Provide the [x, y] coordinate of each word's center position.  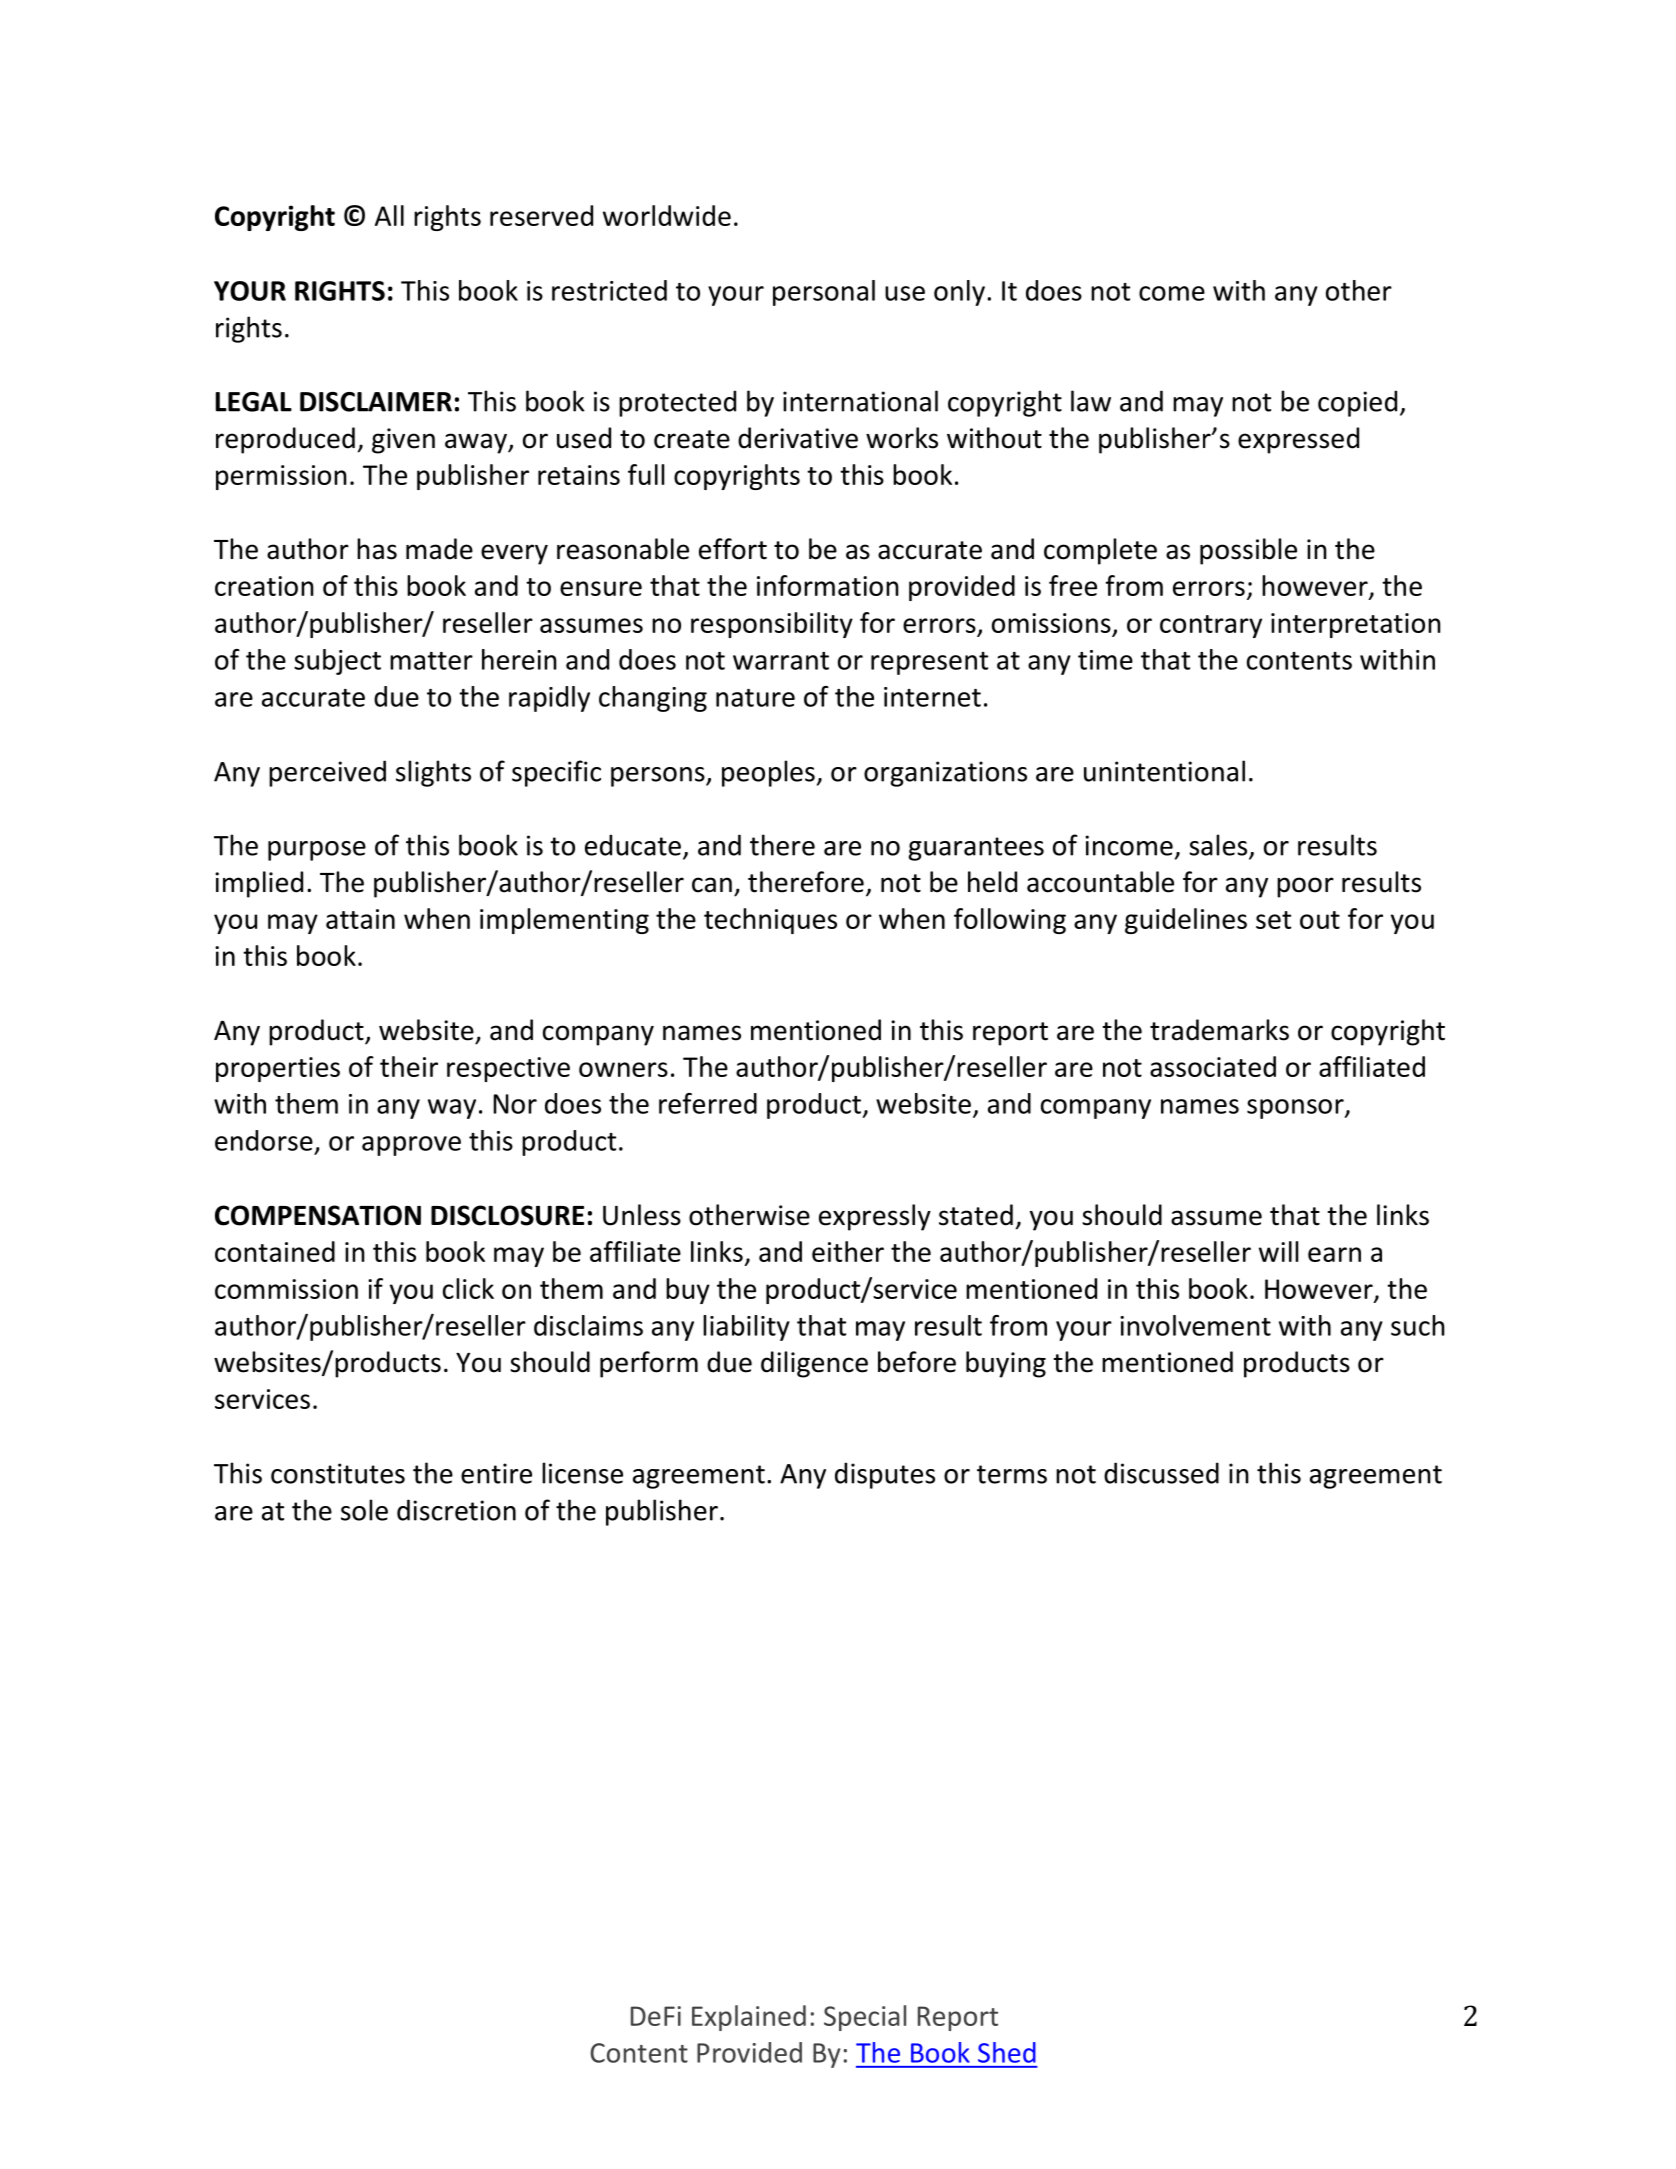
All [389, 215]
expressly [875, 1217]
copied [1357, 403]
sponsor [1296, 1109]
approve [411, 1146]
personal [824, 293]
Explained [749, 2018]
